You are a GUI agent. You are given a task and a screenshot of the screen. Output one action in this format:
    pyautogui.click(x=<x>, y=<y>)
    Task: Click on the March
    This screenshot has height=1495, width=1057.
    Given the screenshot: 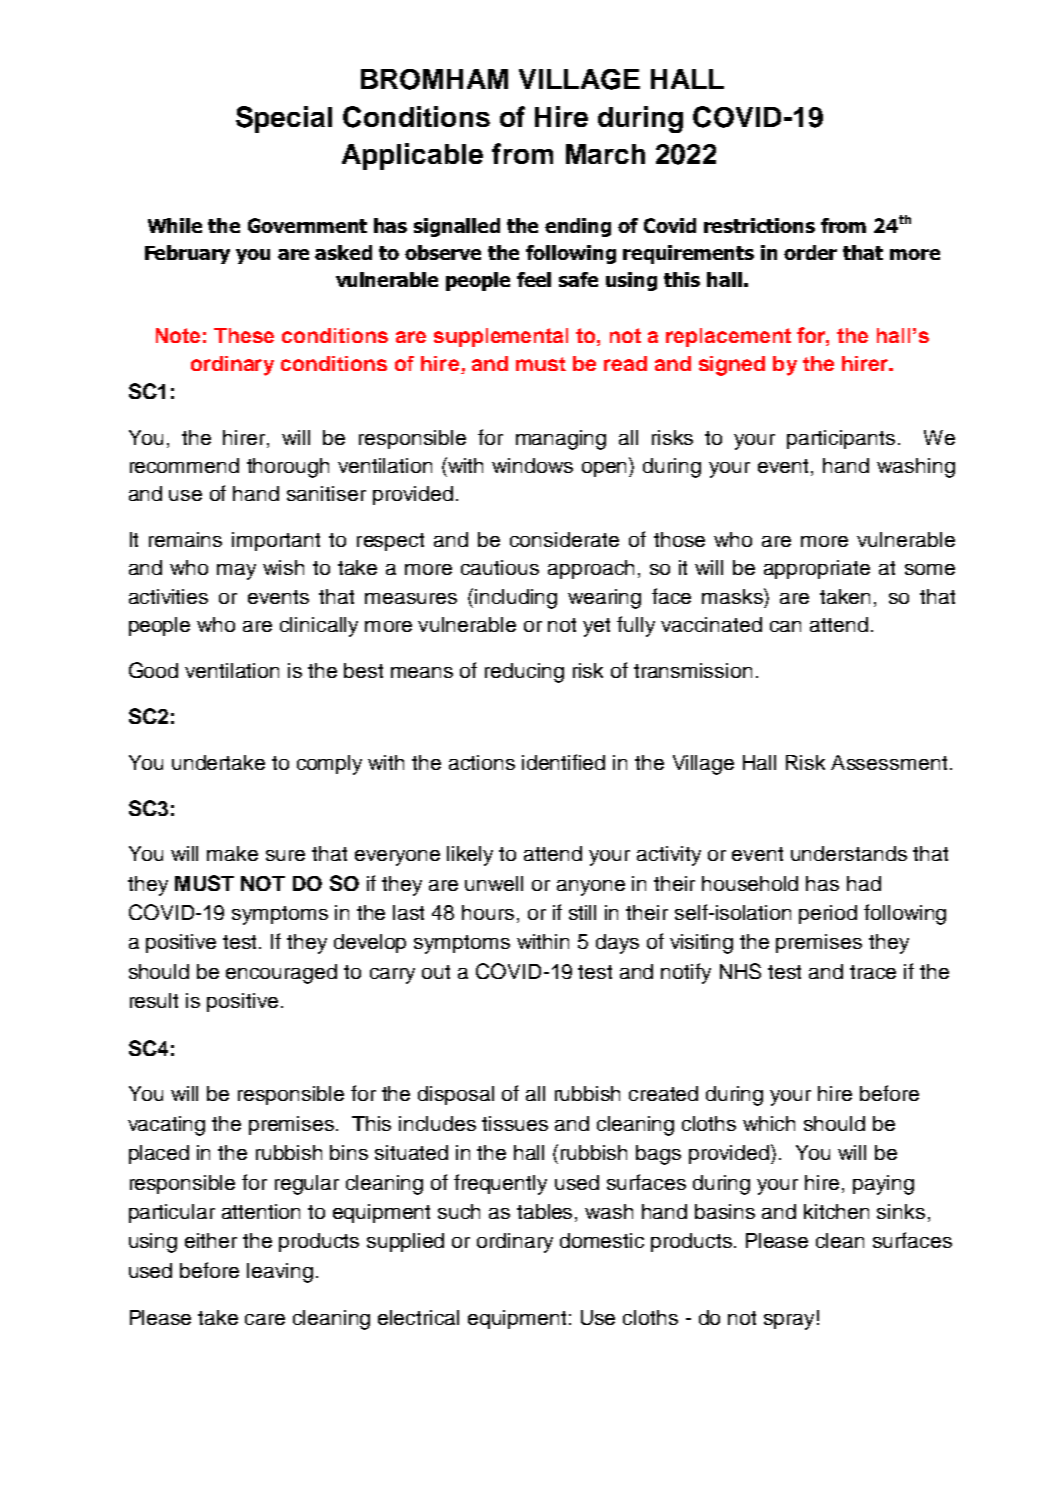 What is the action you would take?
    pyautogui.click(x=605, y=154)
